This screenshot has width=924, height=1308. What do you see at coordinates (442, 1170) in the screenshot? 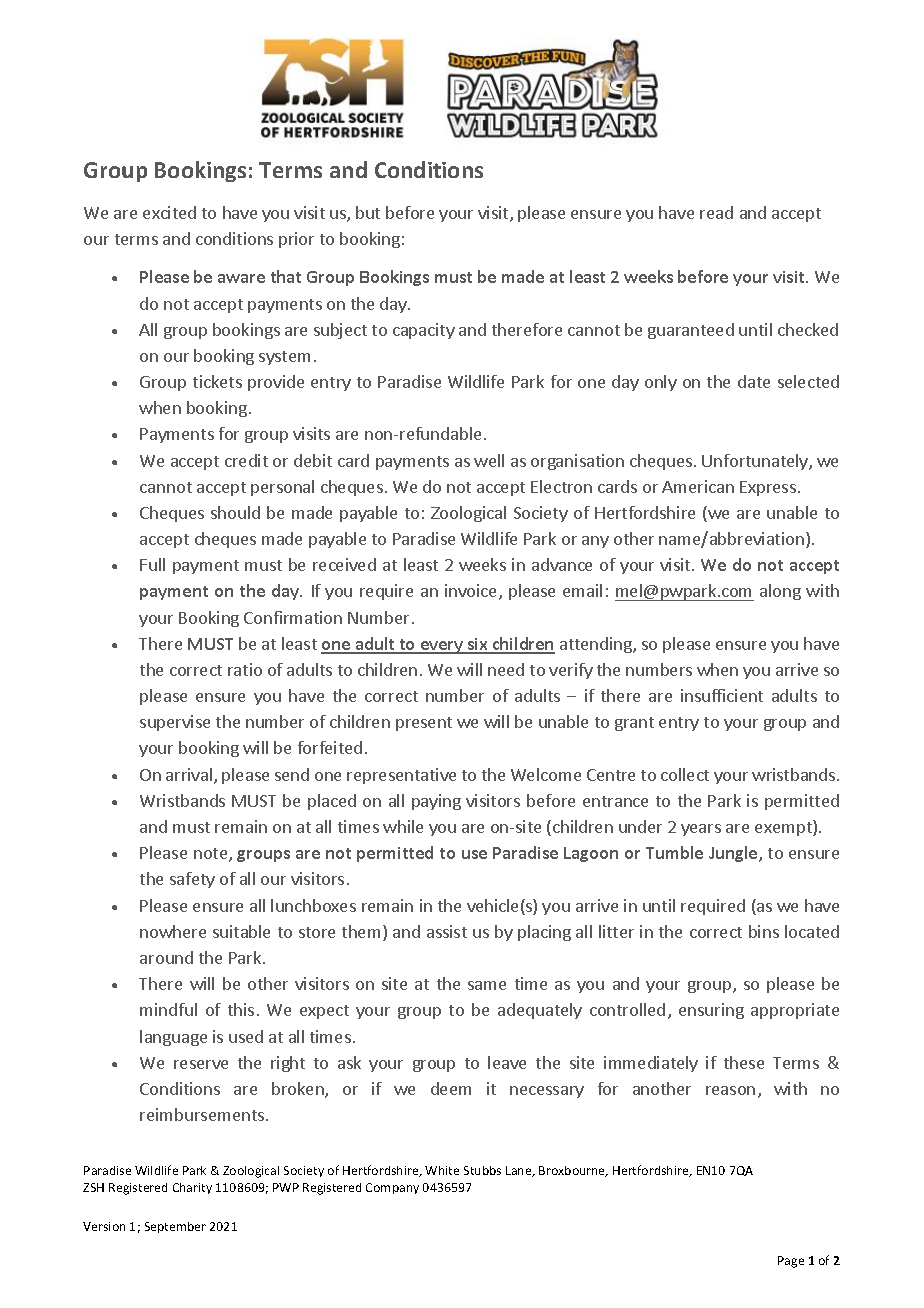
I see `White` at bounding box center [442, 1170].
